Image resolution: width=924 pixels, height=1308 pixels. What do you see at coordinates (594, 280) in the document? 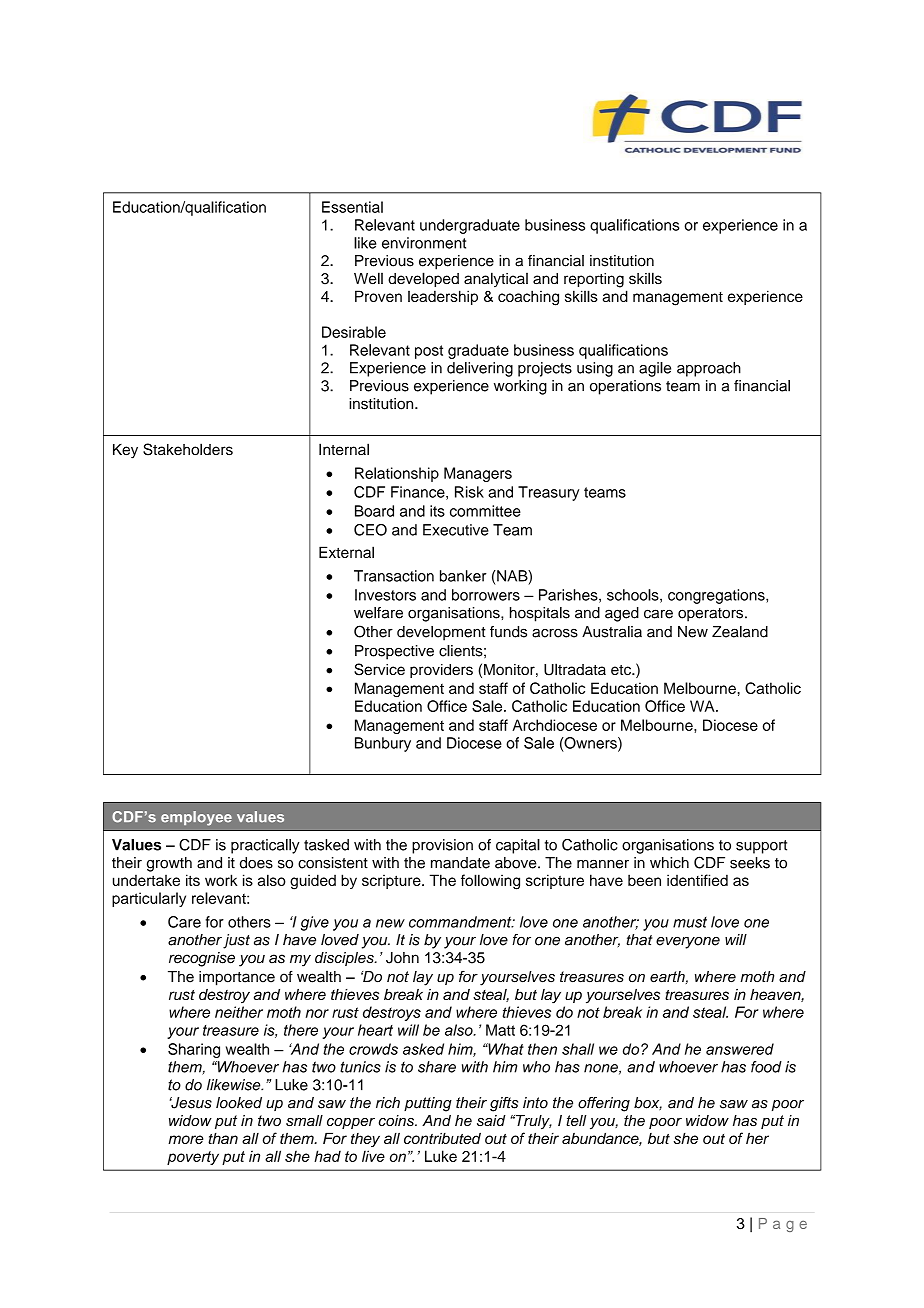
I see `reporting` at bounding box center [594, 280].
